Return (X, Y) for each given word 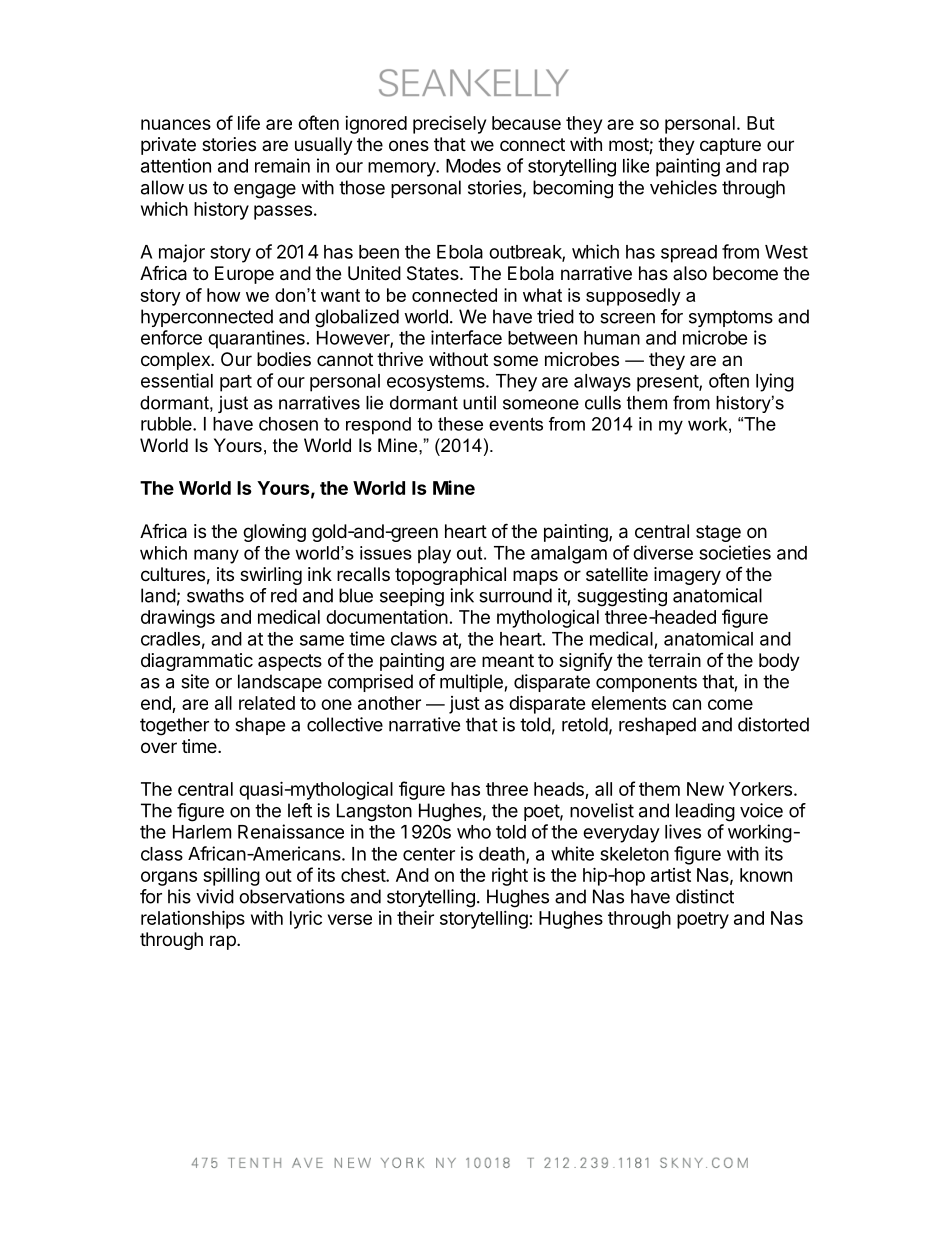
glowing (274, 533)
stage (718, 533)
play (434, 555)
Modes (473, 166)
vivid (215, 896)
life (249, 122)
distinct (705, 896)
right (510, 877)
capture (730, 146)
